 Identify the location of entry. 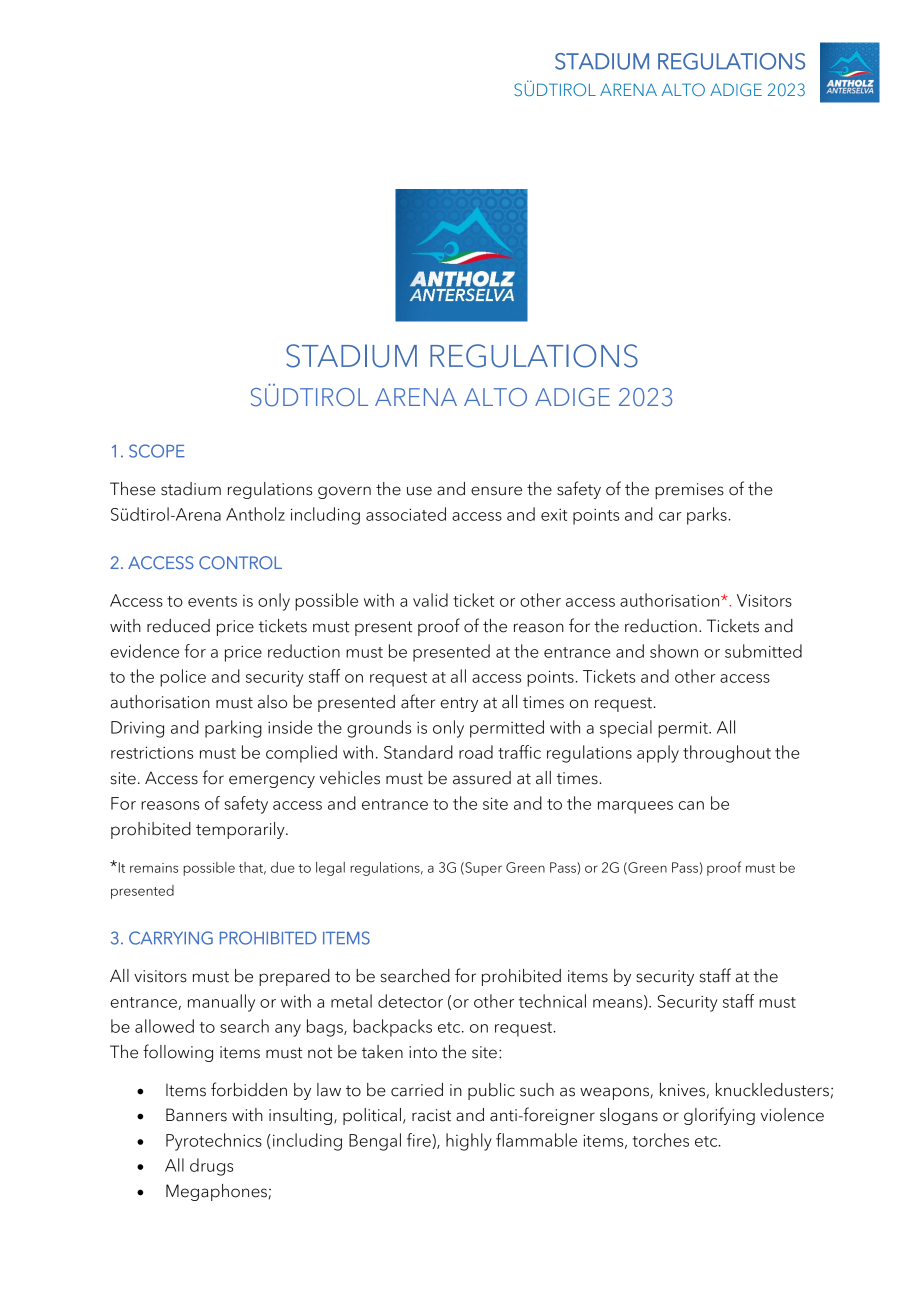
(459, 704).
